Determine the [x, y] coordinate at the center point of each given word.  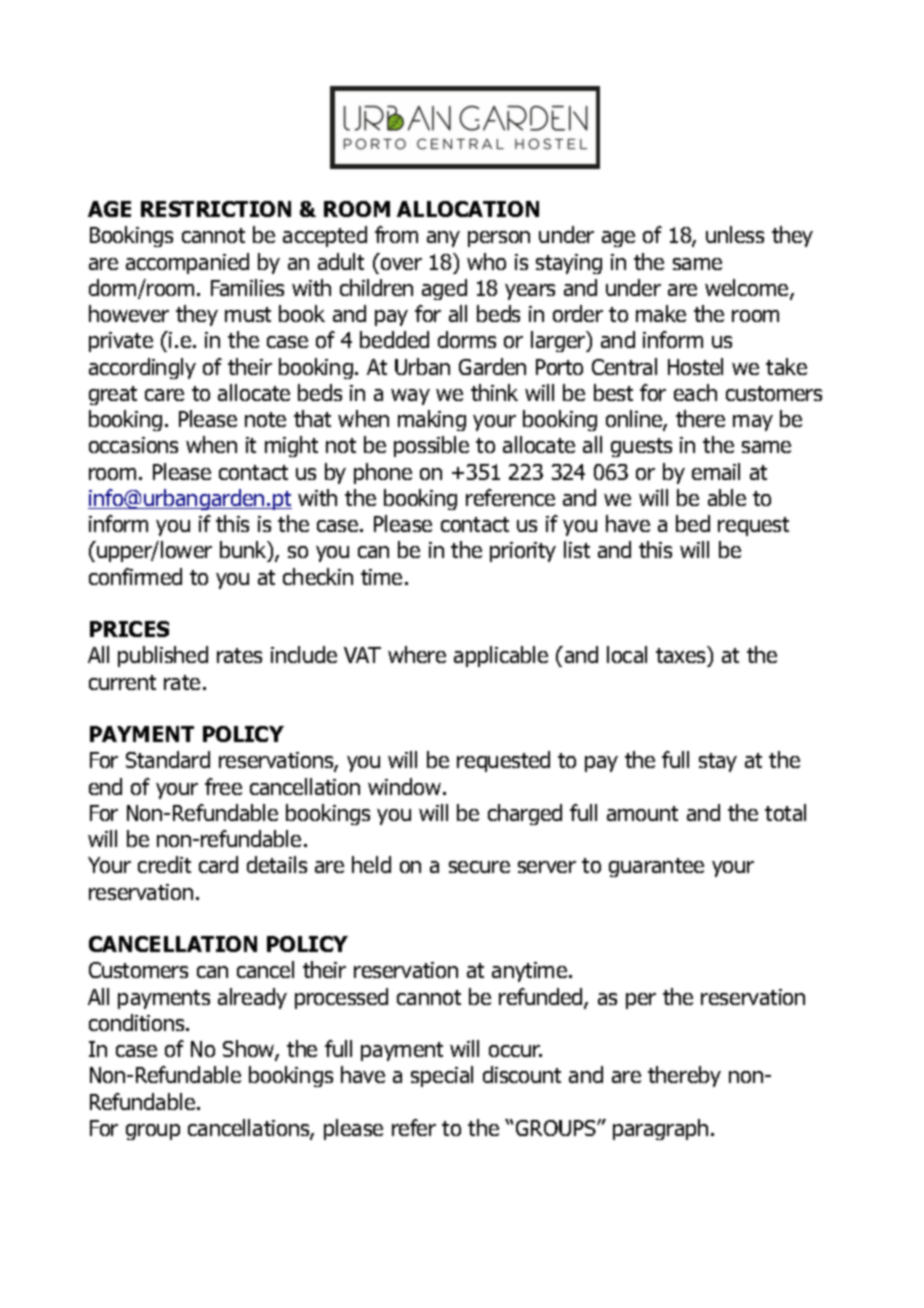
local [627, 654]
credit [164, 864]
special [442, 1076]
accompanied [187, 263]
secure [479, 867]
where [417, 654]
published [163, 656]
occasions [133, 445]
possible [431, 446]
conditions [138, 1022]
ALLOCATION [468, 209]
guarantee [656, 867]
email [716, 471]
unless [735, 234]
